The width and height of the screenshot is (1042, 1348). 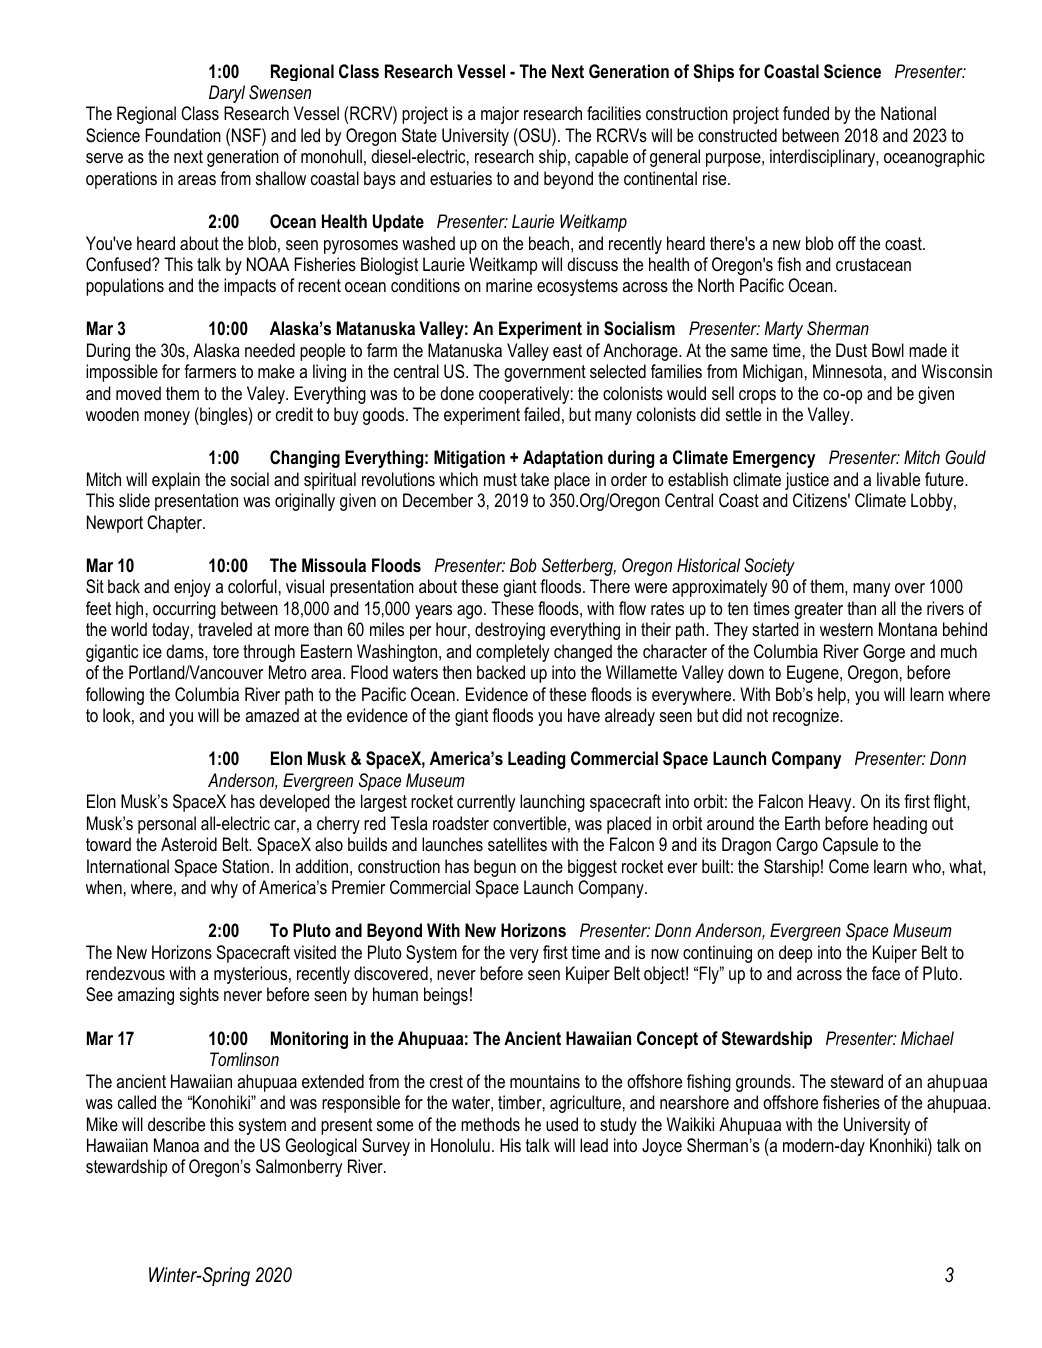 What do you see at coordinates (176, 1124) in the screenshot?
I see `describe` at bounding box center [176, 1124].
